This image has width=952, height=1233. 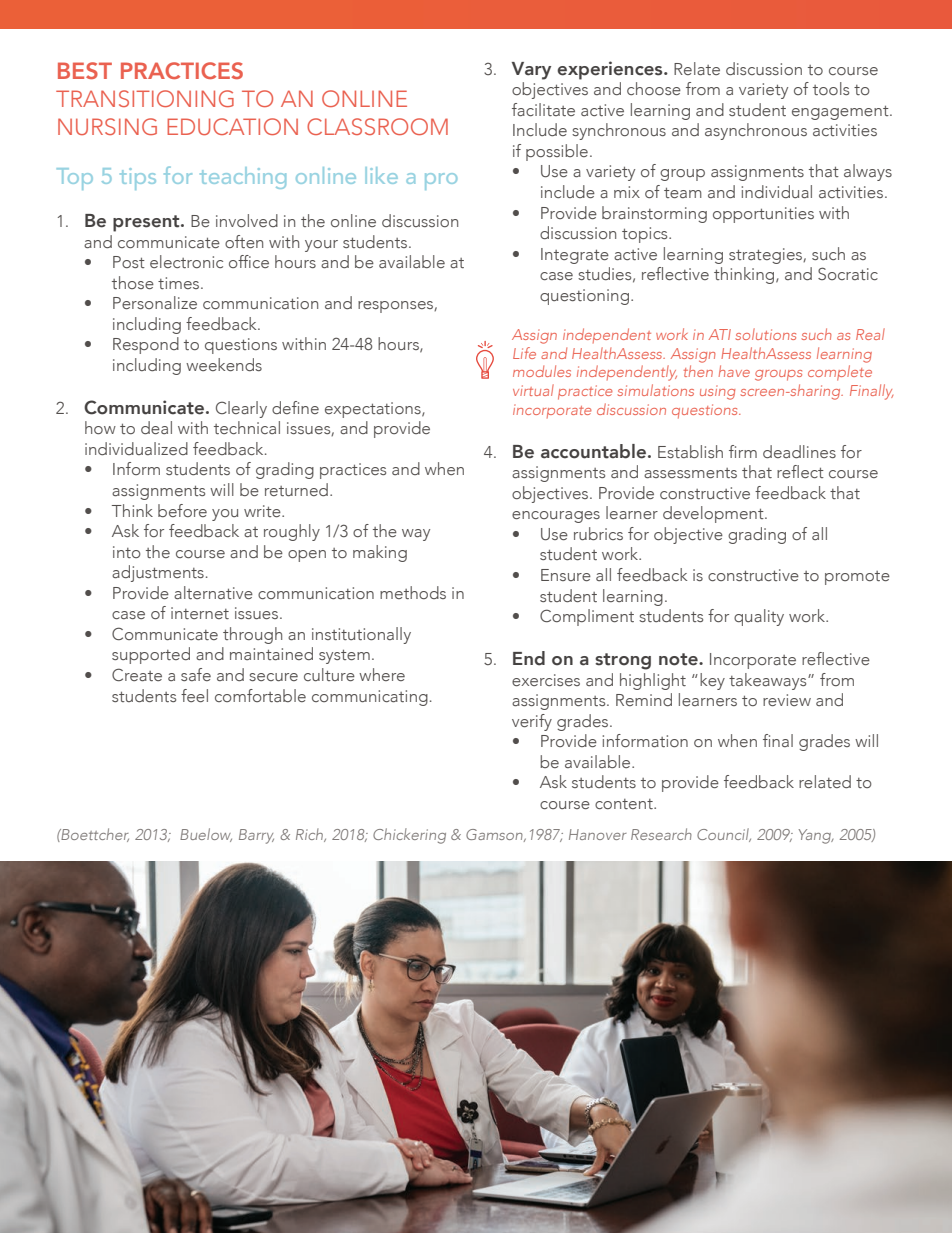 I want to click on Yang, so click(x=816, y=836).
